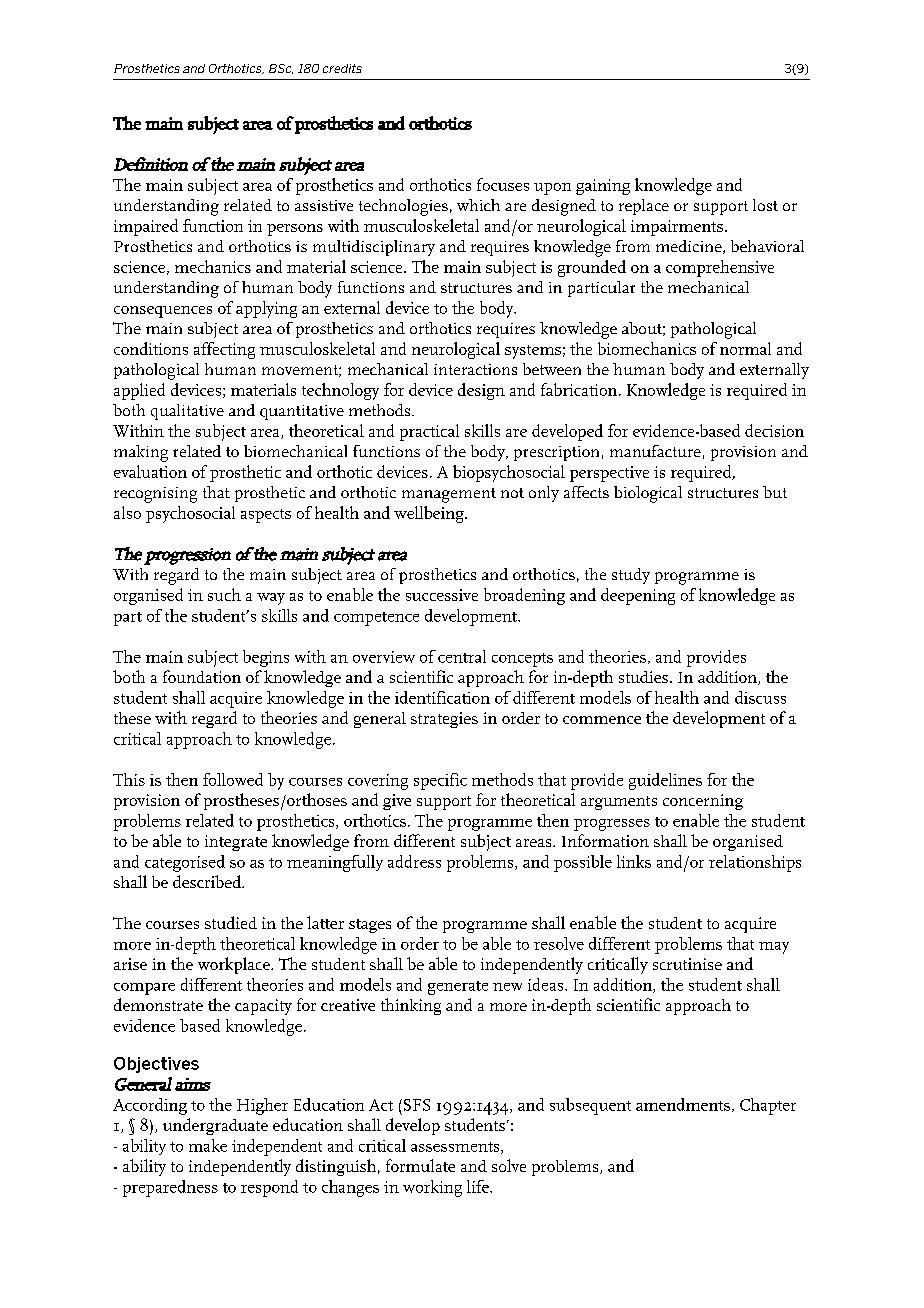 The image size is (924, 1308). Describe the element at coordinates (208, 1145) in the page. I see `make` at that location.
